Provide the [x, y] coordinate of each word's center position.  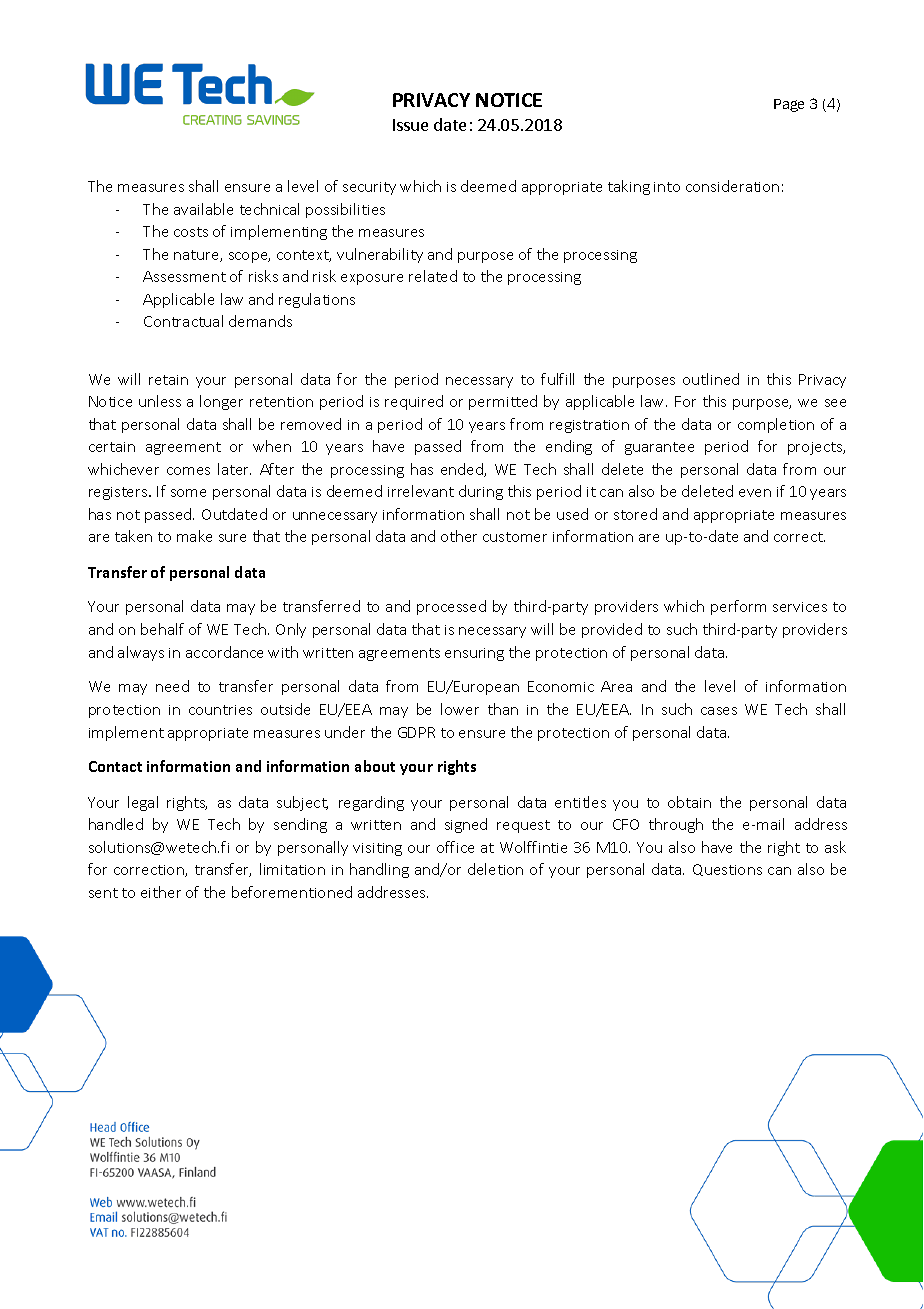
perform [738, 607]
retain [168, 380]
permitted [503, 402]
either [161, 892]
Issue [410, 125]
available [203, 209]
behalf [162, 629]
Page [789, 105]
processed [451, 607]
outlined [711, 379]
